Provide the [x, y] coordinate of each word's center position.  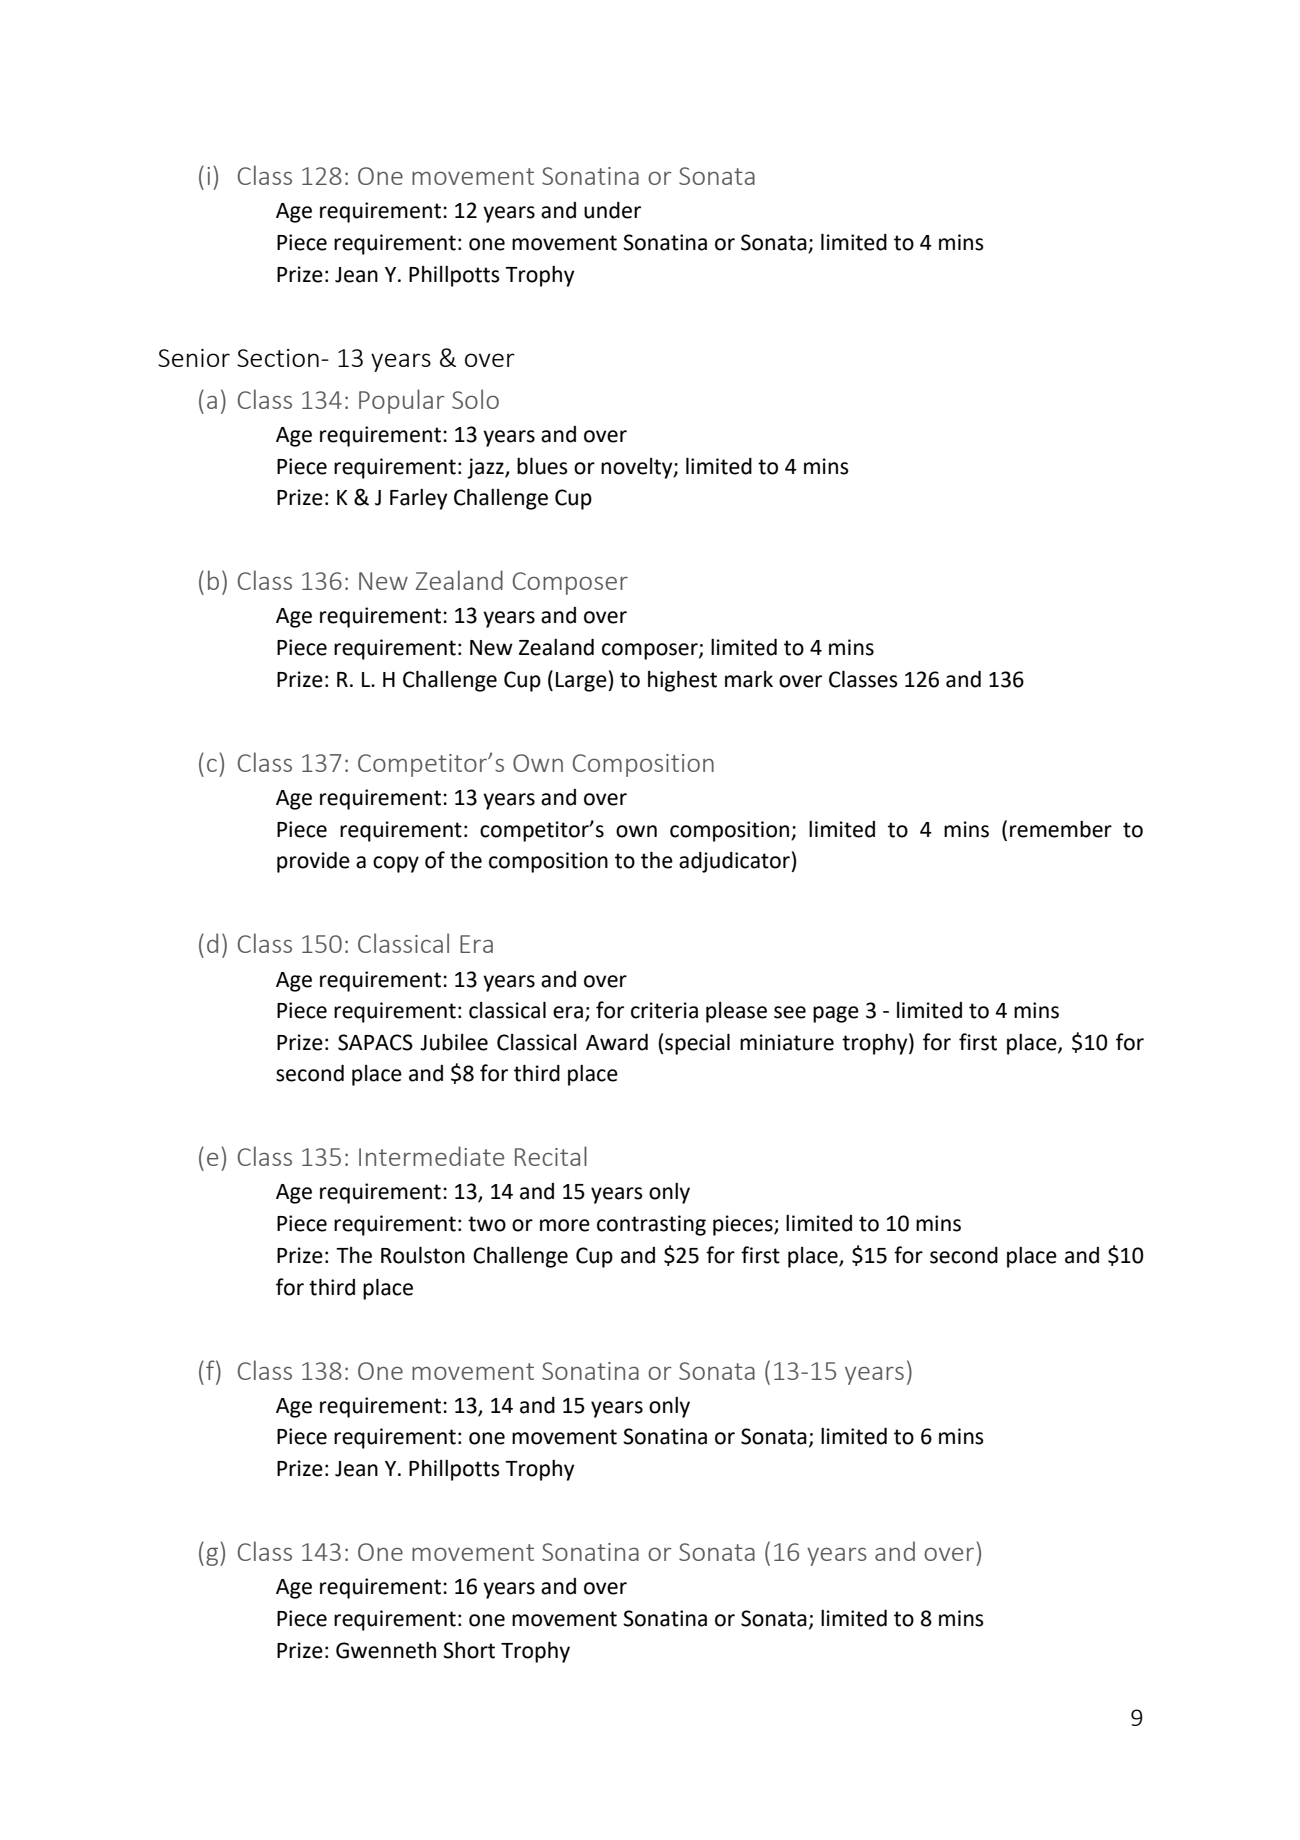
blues [542, 466]
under [612, 210]
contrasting [651, 1225]
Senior [194, 358]
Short [469, 1650]
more [565, 1225]
